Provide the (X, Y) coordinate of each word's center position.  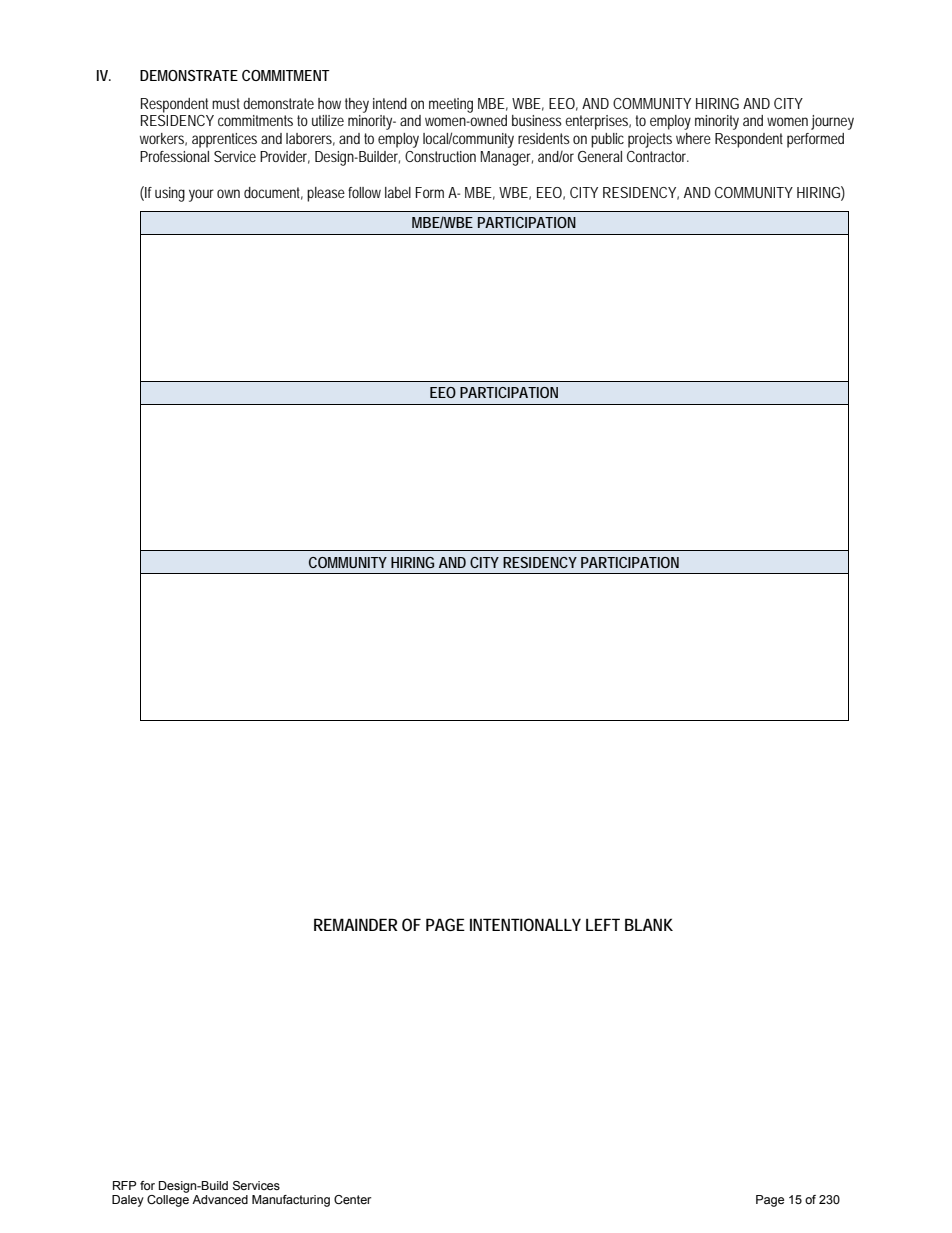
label (398, 192)
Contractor (658, 156)
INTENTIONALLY (525, 924)
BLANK (649, 924)
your (201, 195)
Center (353, 1199)
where (693, 138)
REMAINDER (356, 924)
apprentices (224, 140)
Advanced (220, 1199)
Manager (506, 158)
